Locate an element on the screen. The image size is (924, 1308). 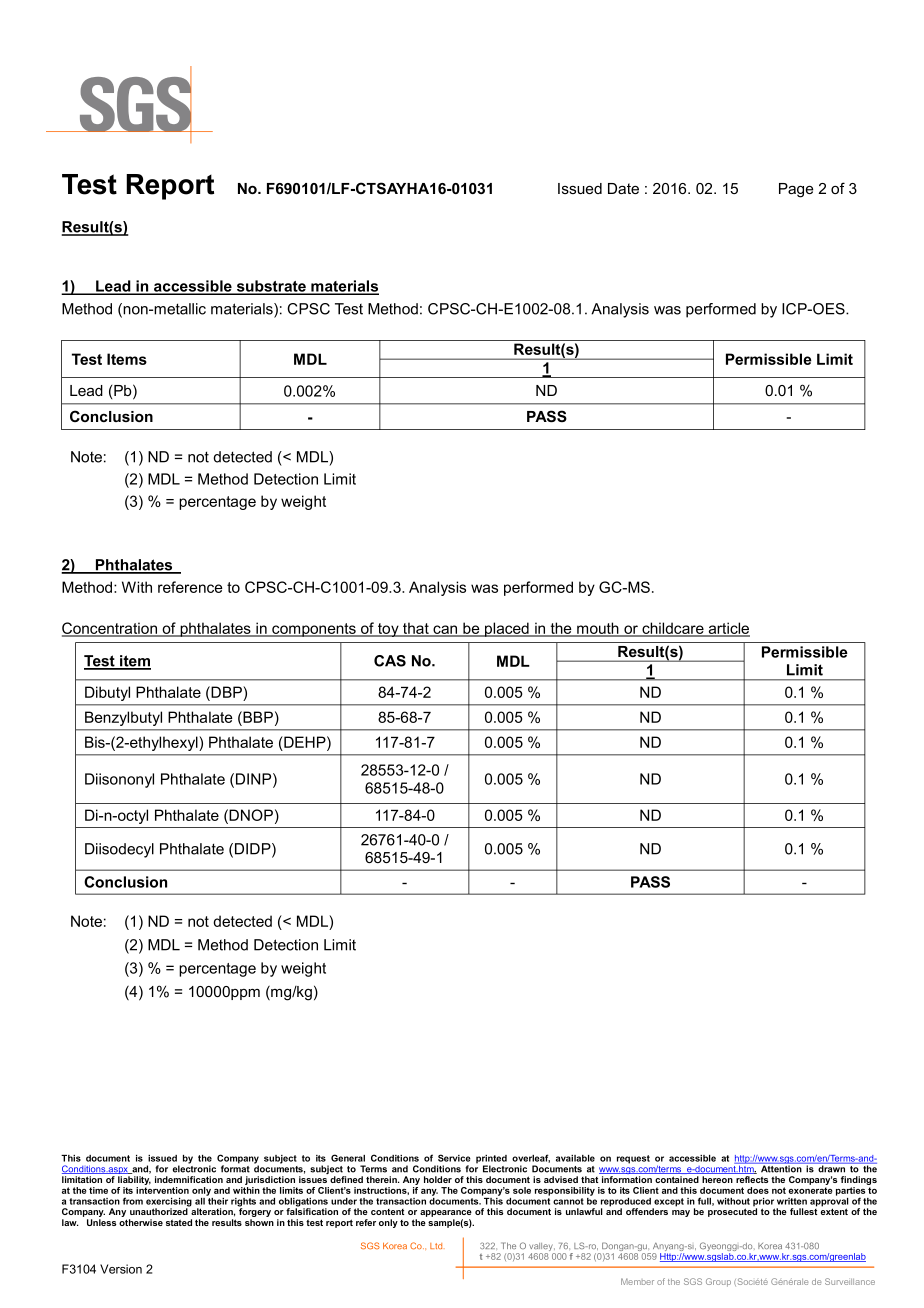
childcare is located at coordinates (673, 629).
